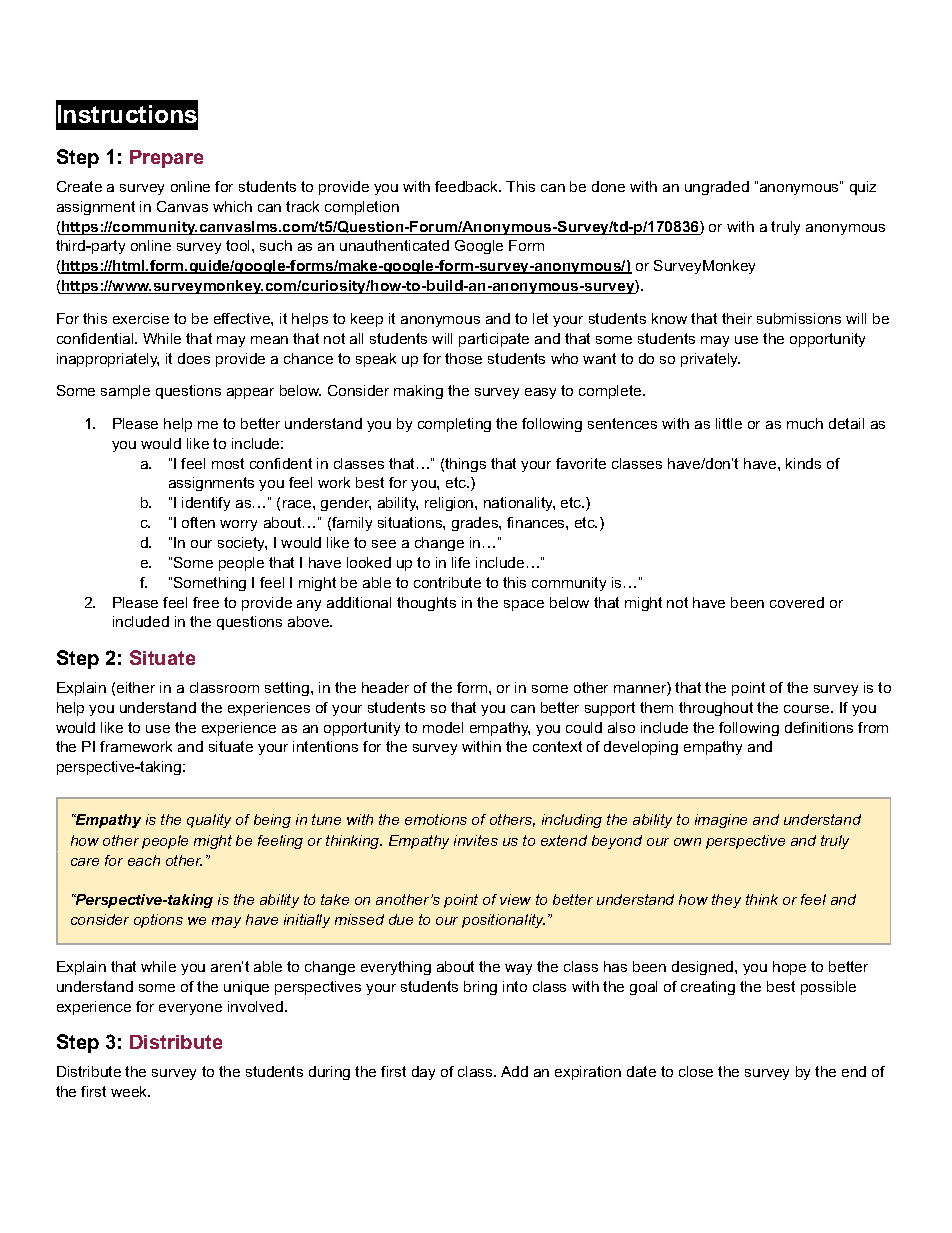 This screenshot has height=1233, width=952. Describe the element at coordinates (797, 602) in the screenshot. I see `covered` at that location.
